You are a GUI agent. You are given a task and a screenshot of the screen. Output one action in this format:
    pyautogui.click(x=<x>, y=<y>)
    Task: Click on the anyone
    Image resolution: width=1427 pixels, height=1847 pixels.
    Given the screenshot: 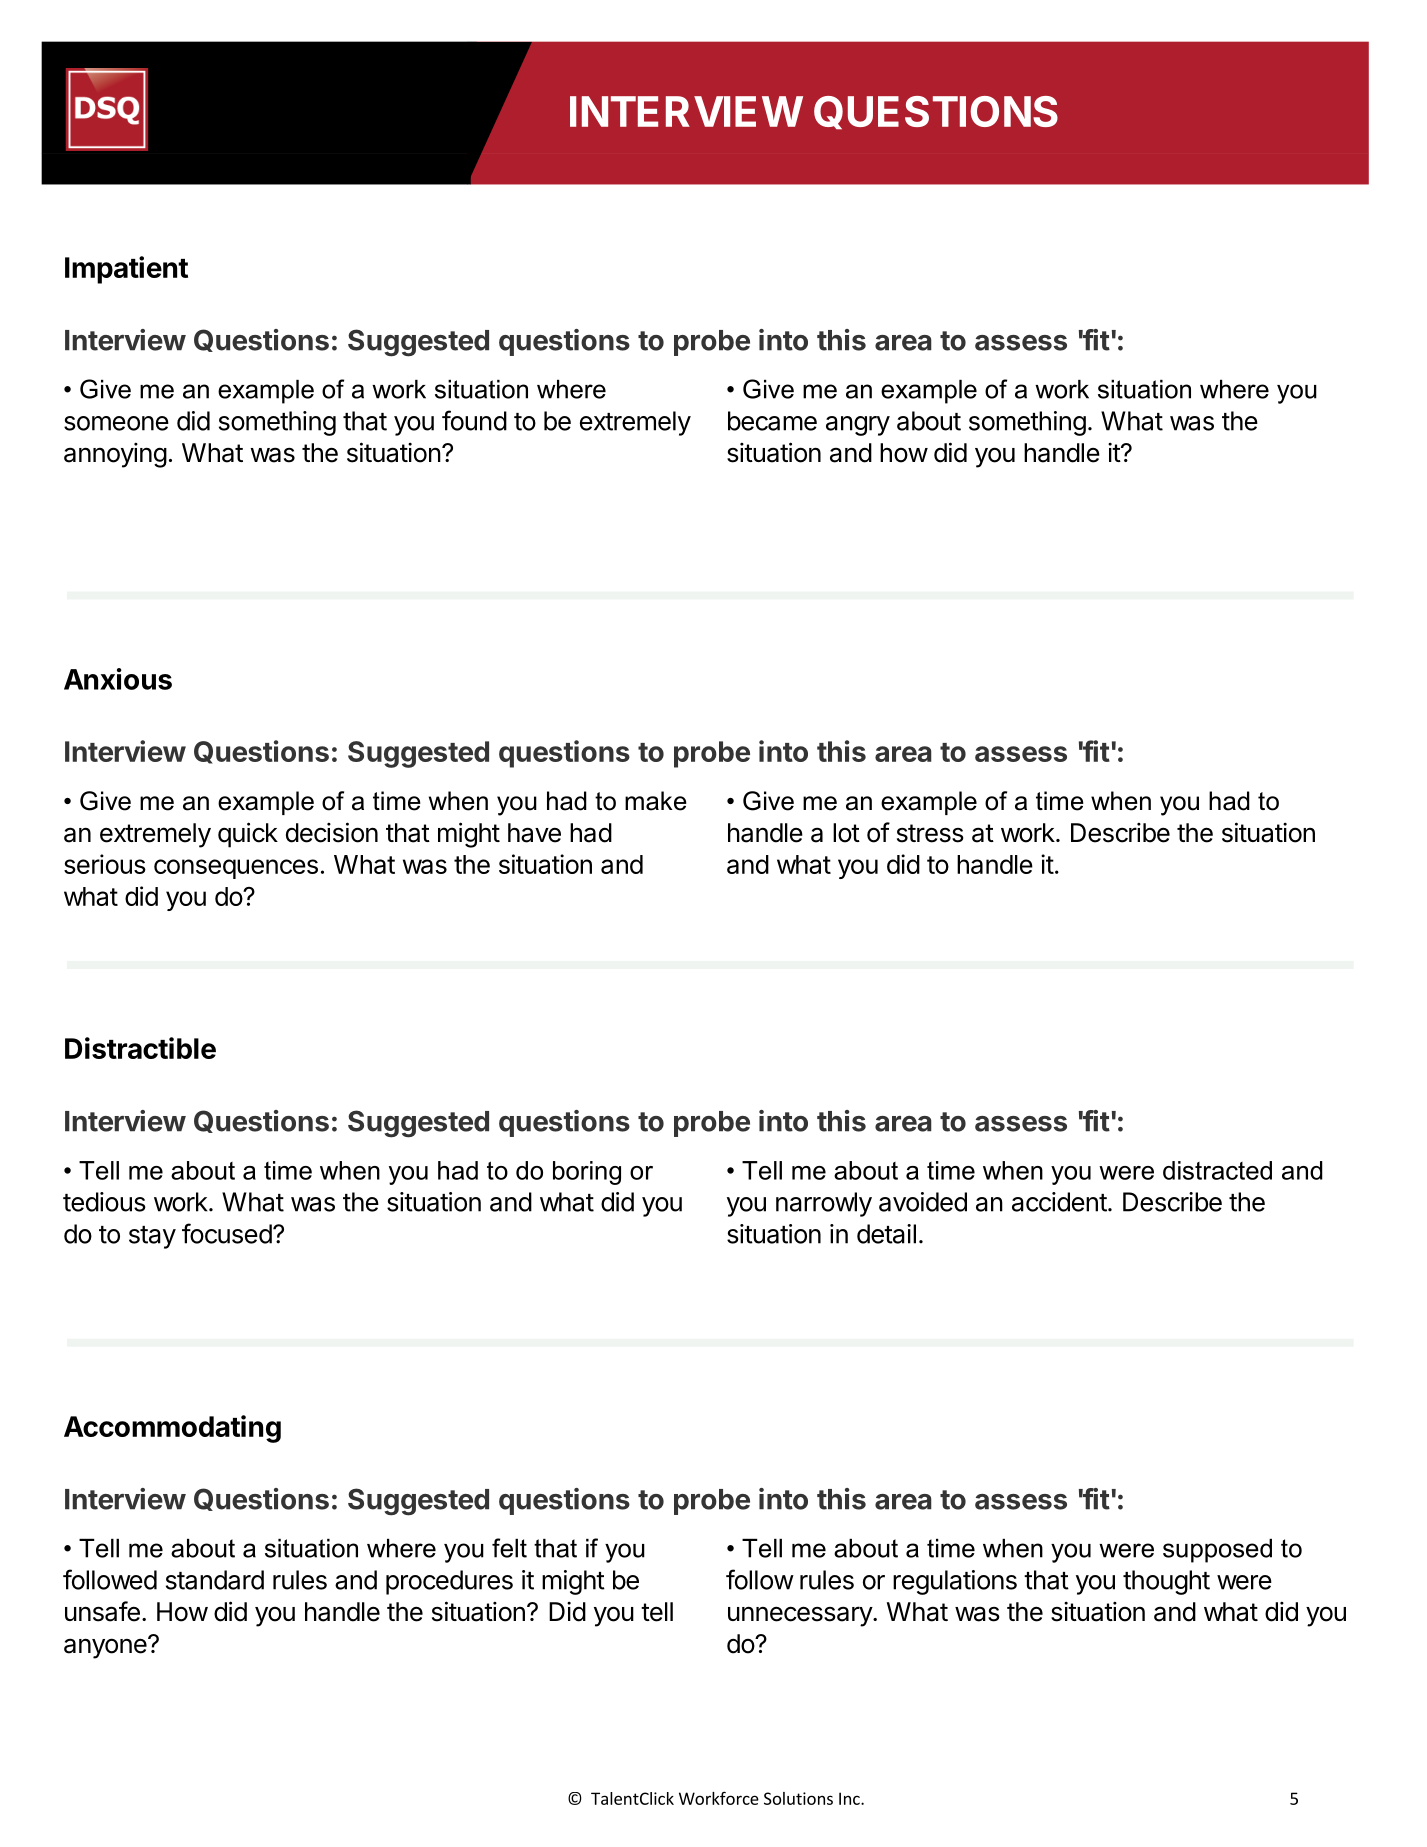 What is the action you would take?
    pyautogui.click(x=105, y=1648)
